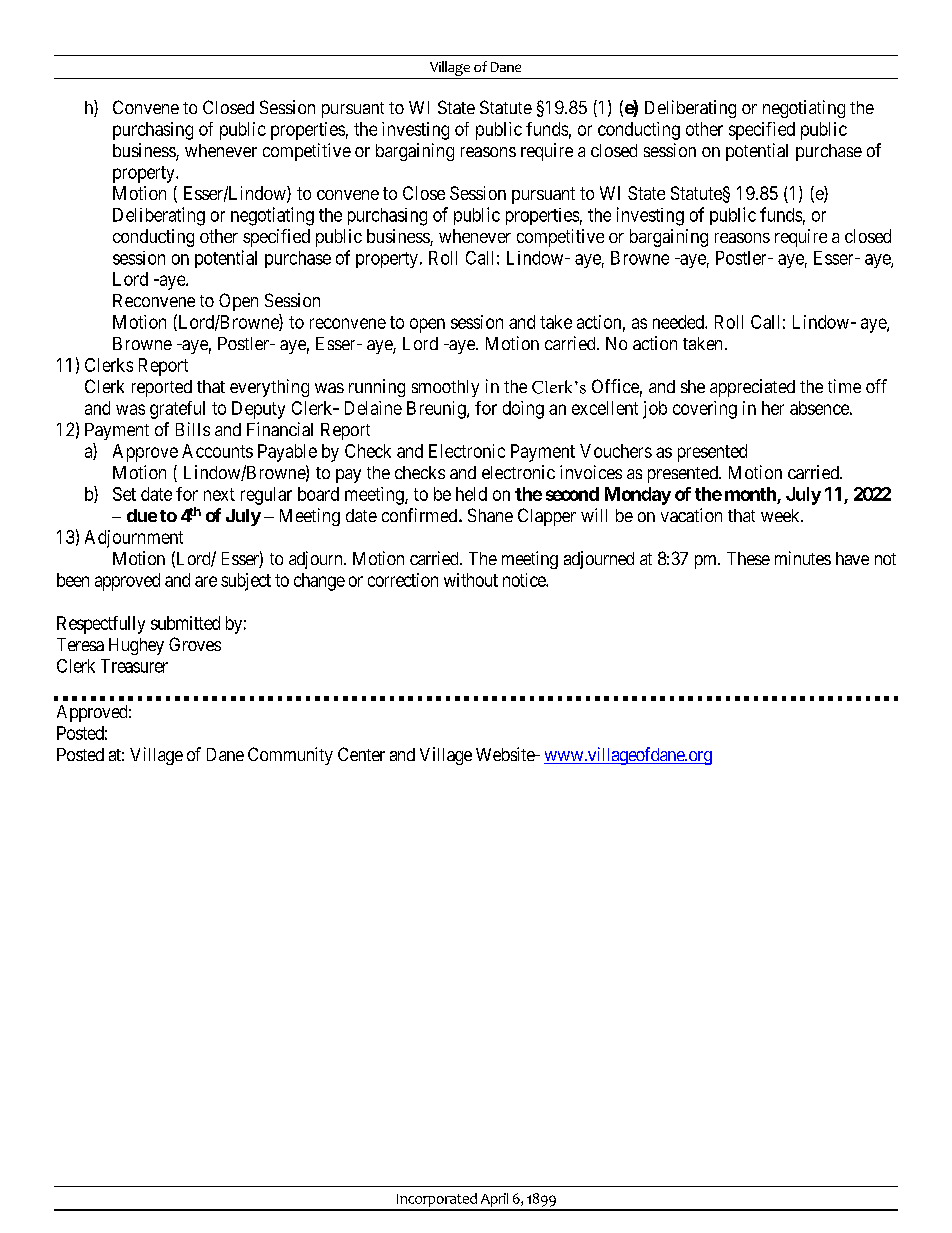  Describe the element at coordinates (361, 754) in the screenshot. I see `Center` at that location.
